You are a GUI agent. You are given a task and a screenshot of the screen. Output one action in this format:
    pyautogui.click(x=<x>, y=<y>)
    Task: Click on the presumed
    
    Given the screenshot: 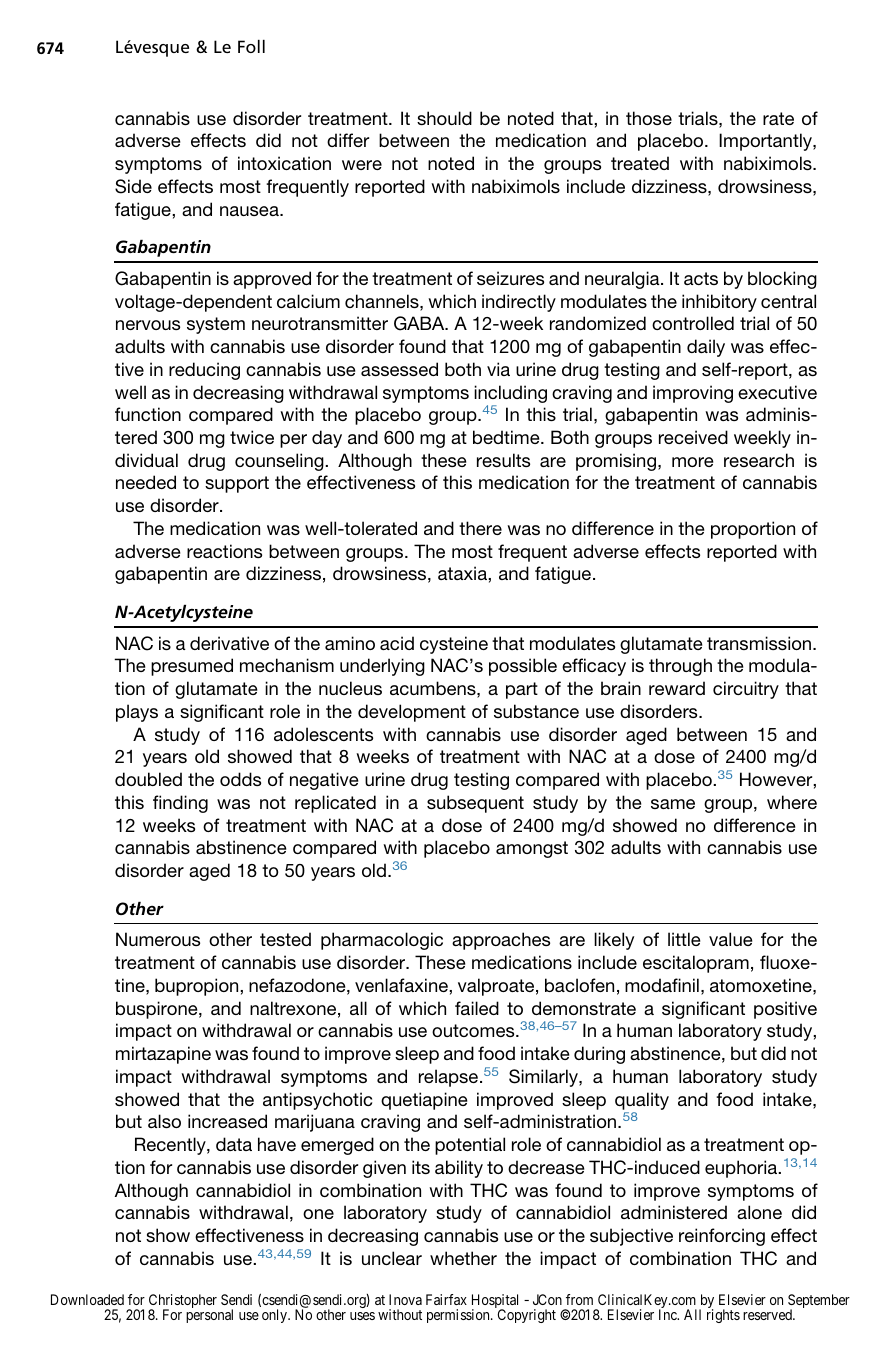 What is the action you would take?
    pyautogui.click(x=192, y=667)
